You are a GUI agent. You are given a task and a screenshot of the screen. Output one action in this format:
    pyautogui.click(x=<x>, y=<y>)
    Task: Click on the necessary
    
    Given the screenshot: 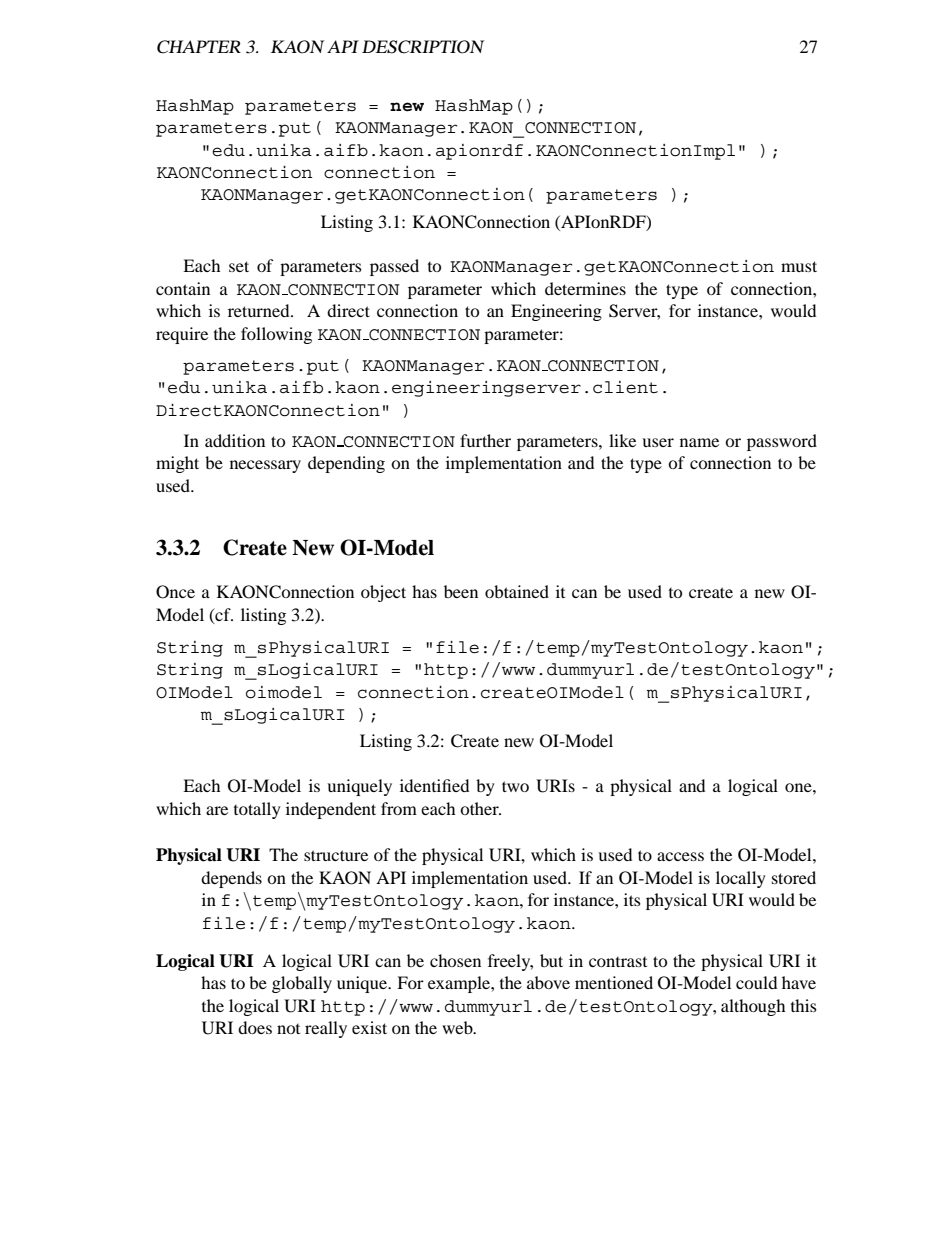 What is the action you would take?
    pyautogui.click(x=265, y=466)
